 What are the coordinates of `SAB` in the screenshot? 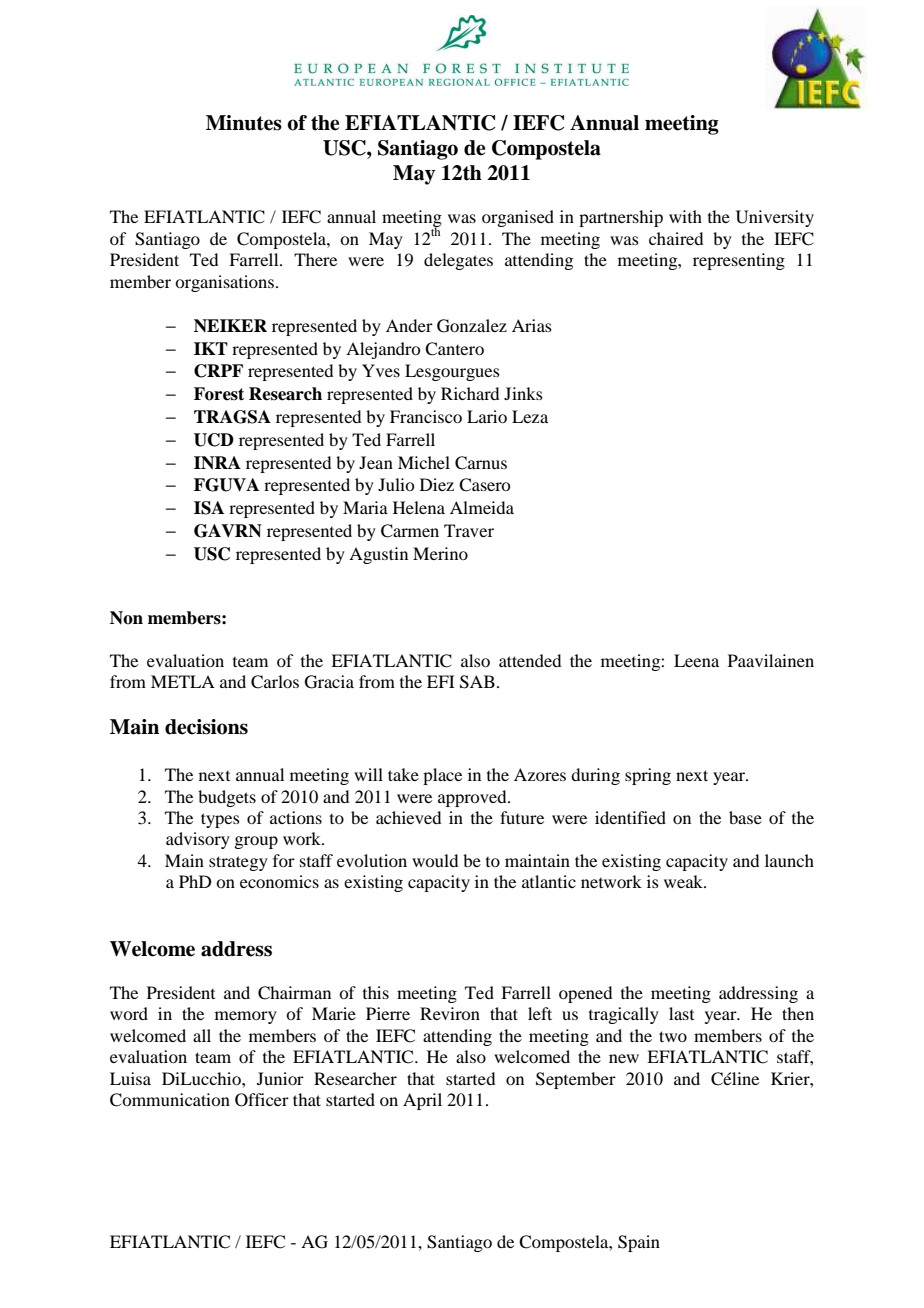 It's located at (477, 682).
